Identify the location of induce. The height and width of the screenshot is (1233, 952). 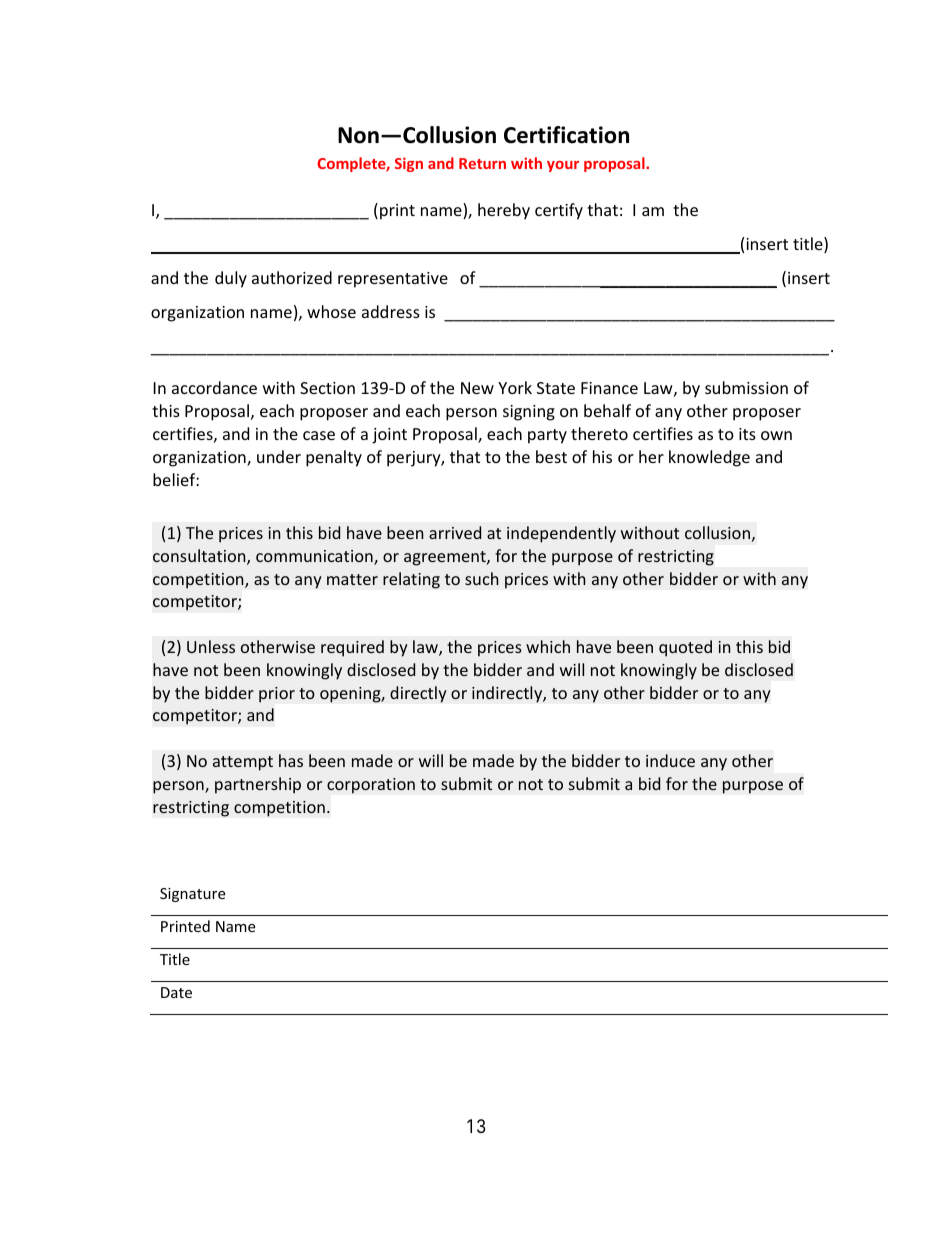
(670, 760).
